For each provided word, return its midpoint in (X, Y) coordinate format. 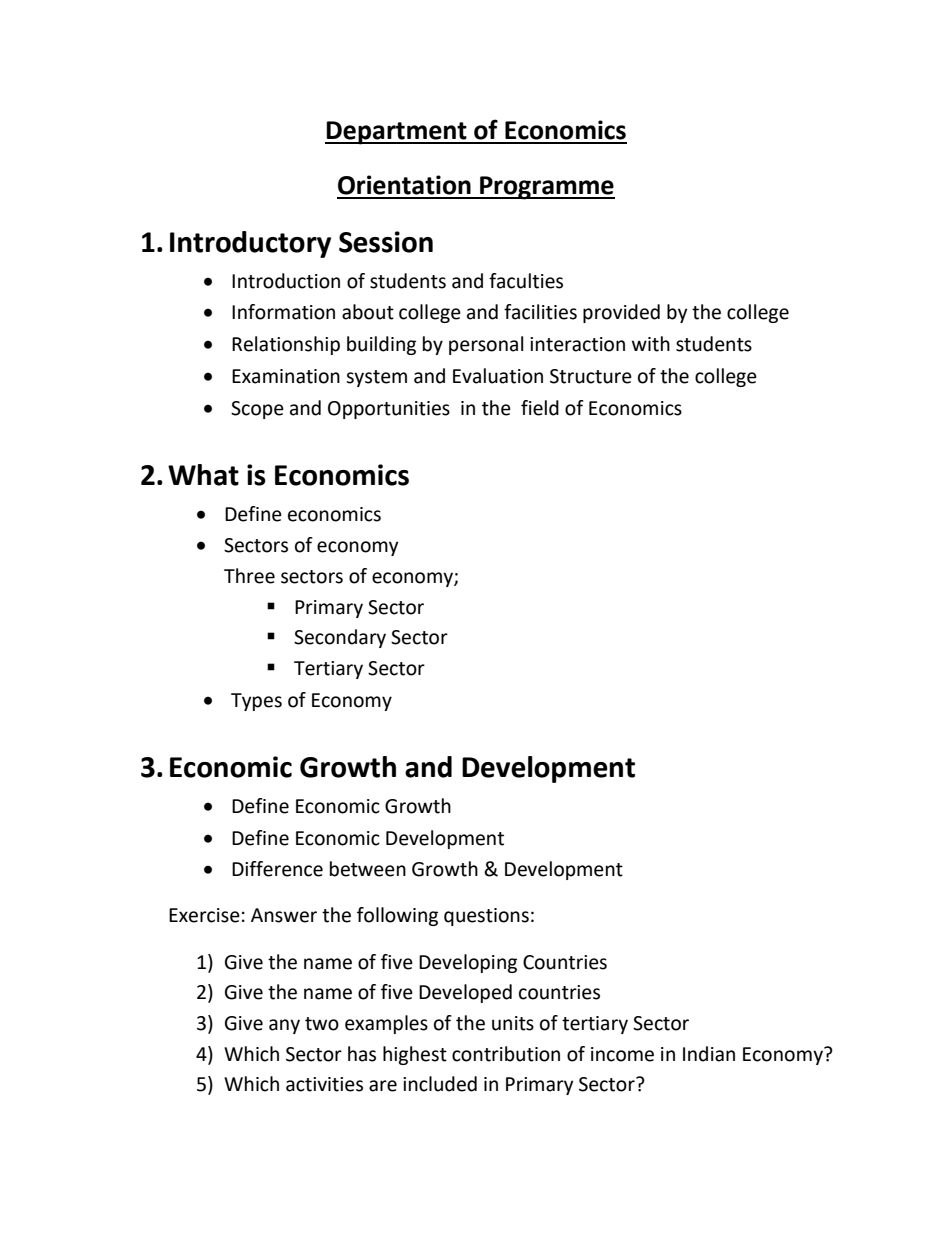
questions (486, 917)
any (284, 1026)
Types (256, 702)
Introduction (286, 281)
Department (397, 133)
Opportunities (389, 410)
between (368, 869)
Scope (257, 410)
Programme (546, 188)
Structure (591, 376)
